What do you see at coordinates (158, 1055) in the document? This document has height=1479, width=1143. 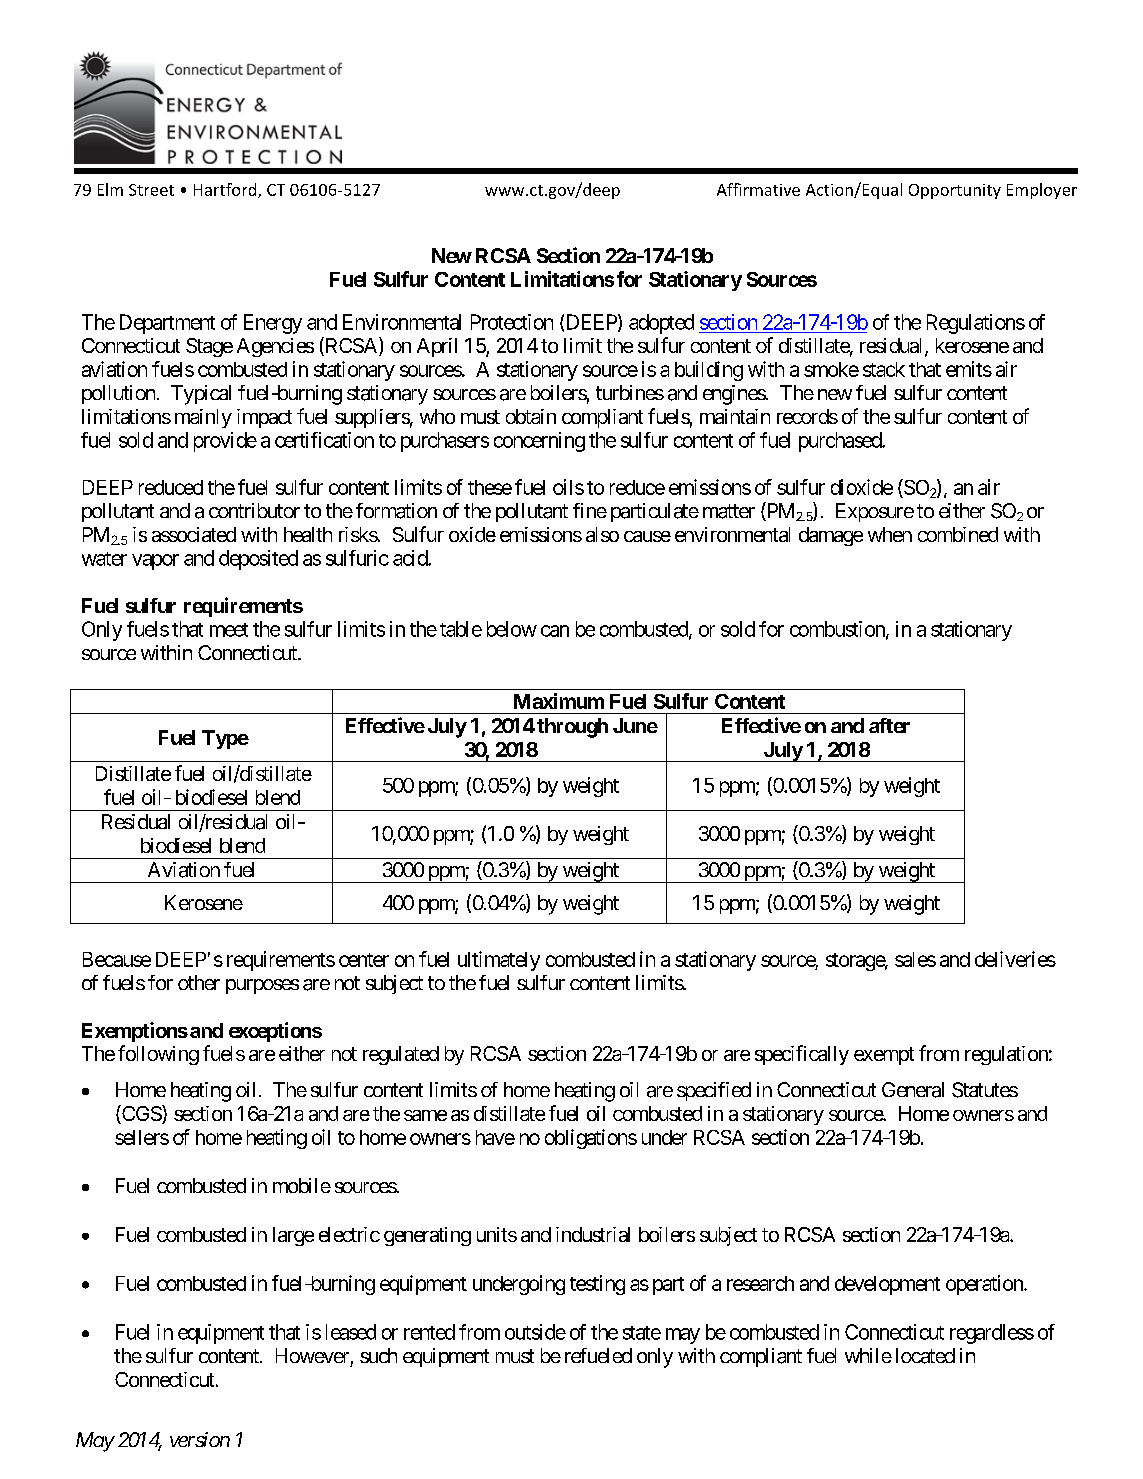 I see `following` at bounding box center [158, 1055].
